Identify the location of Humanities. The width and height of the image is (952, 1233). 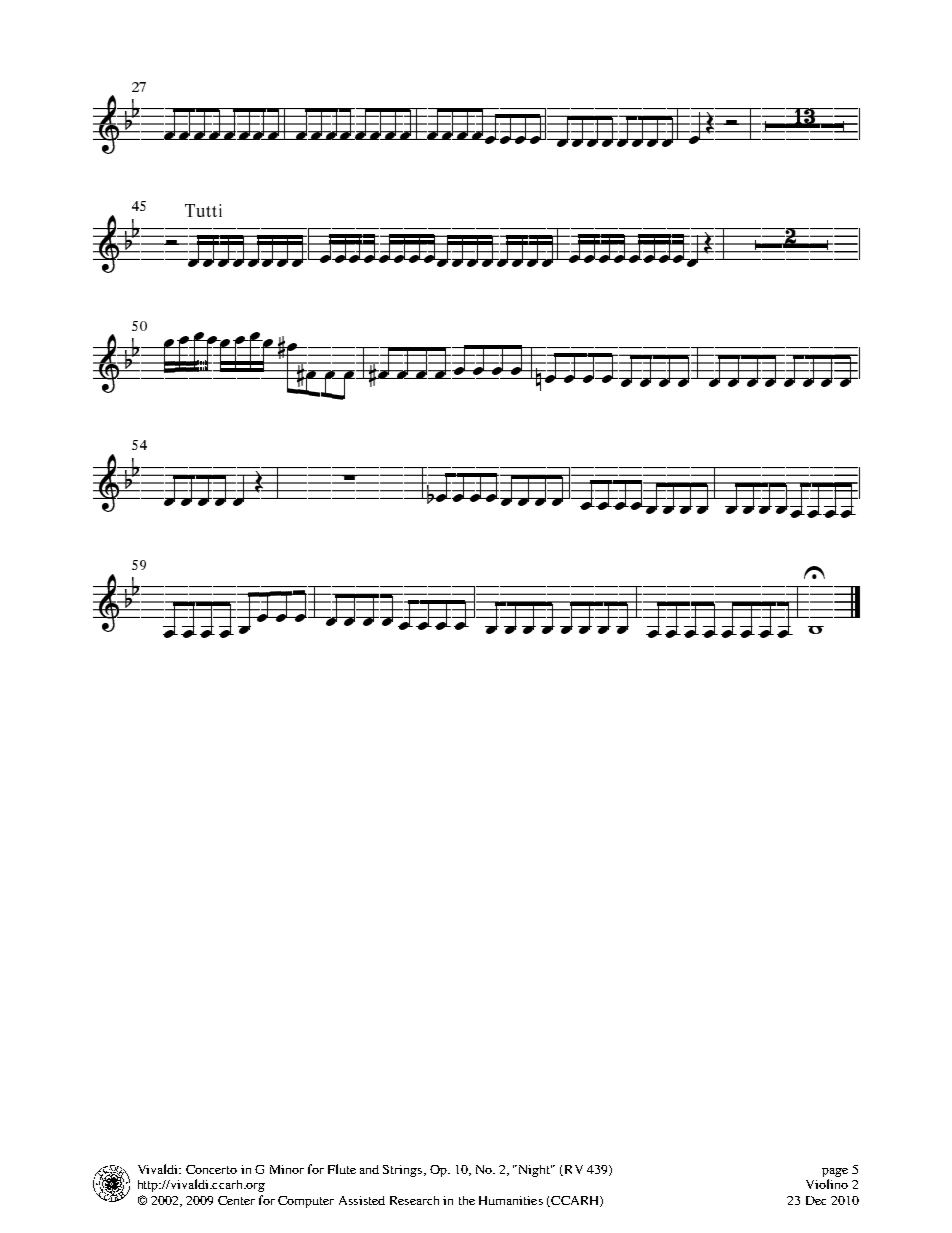
(511, 1200).
